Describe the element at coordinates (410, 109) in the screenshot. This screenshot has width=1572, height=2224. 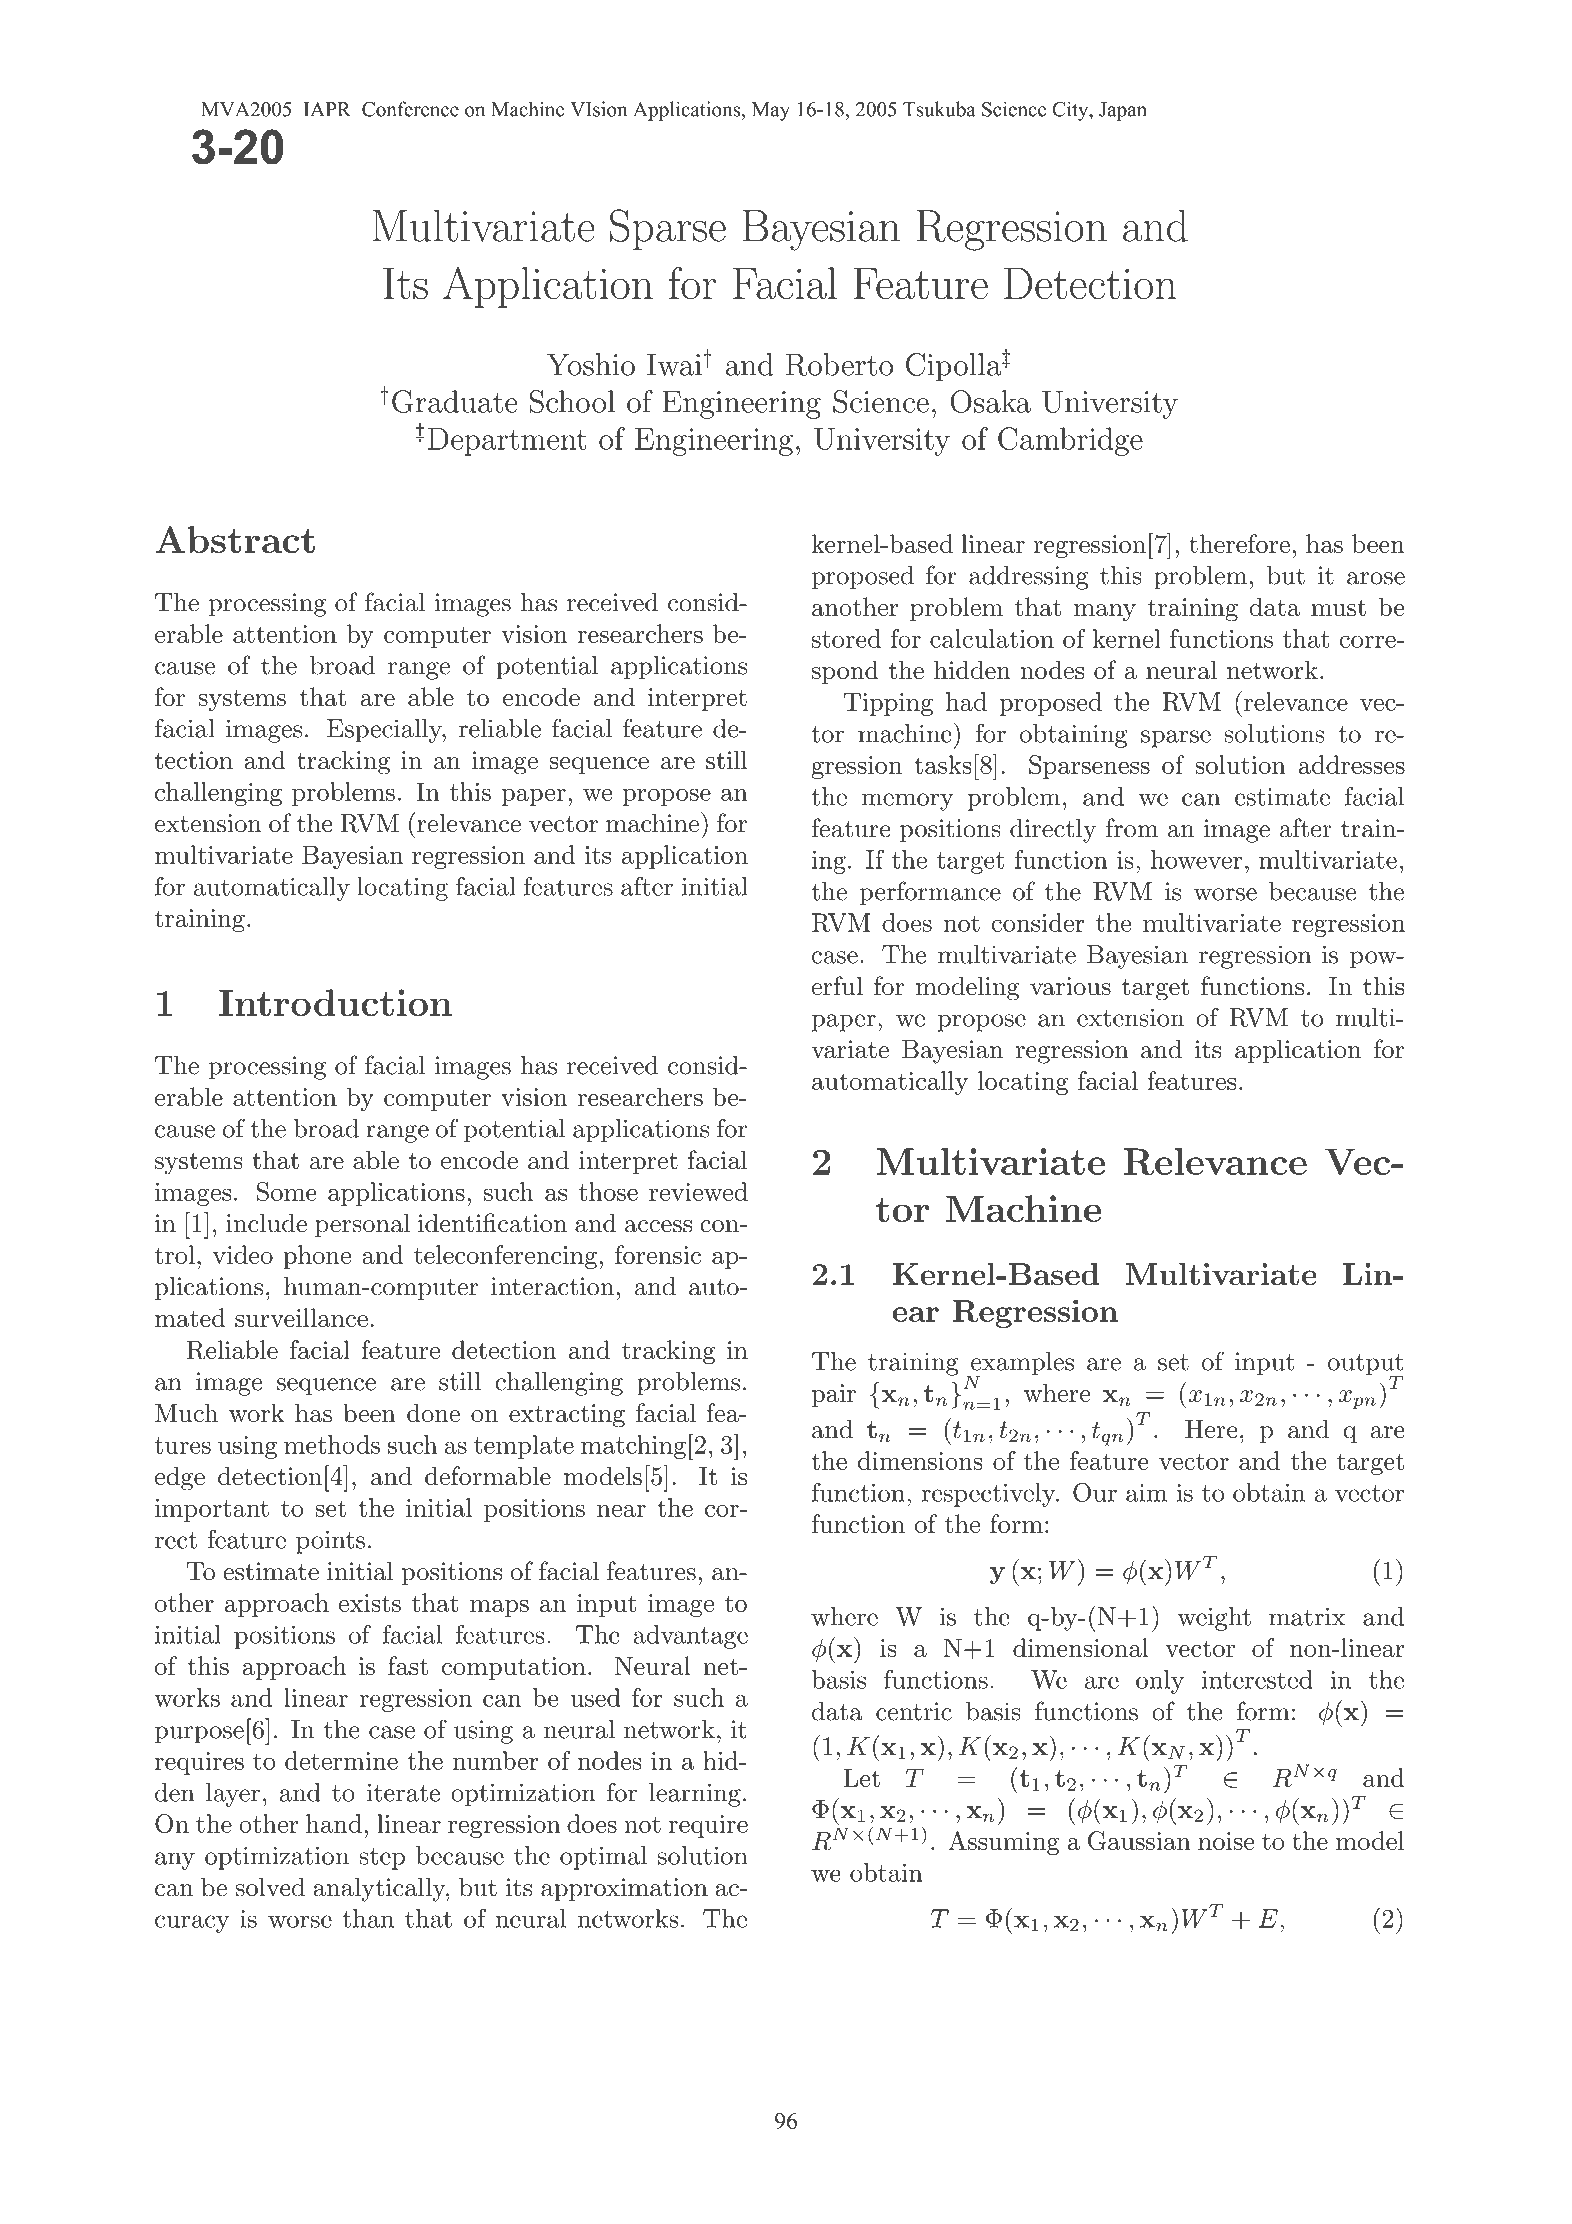
I see `Conference` at that location.
